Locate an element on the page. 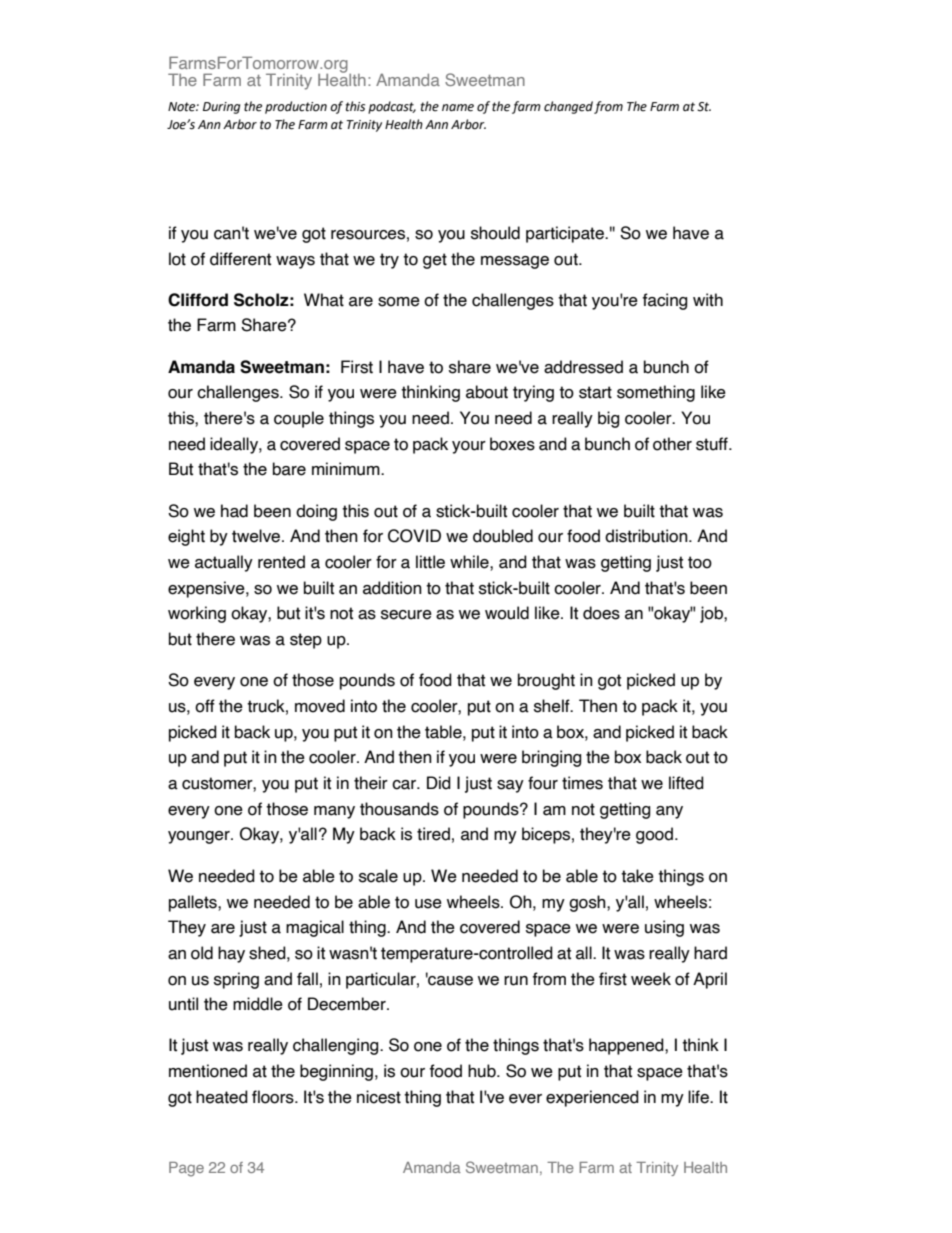  had is located at coordinates (234, 511).
